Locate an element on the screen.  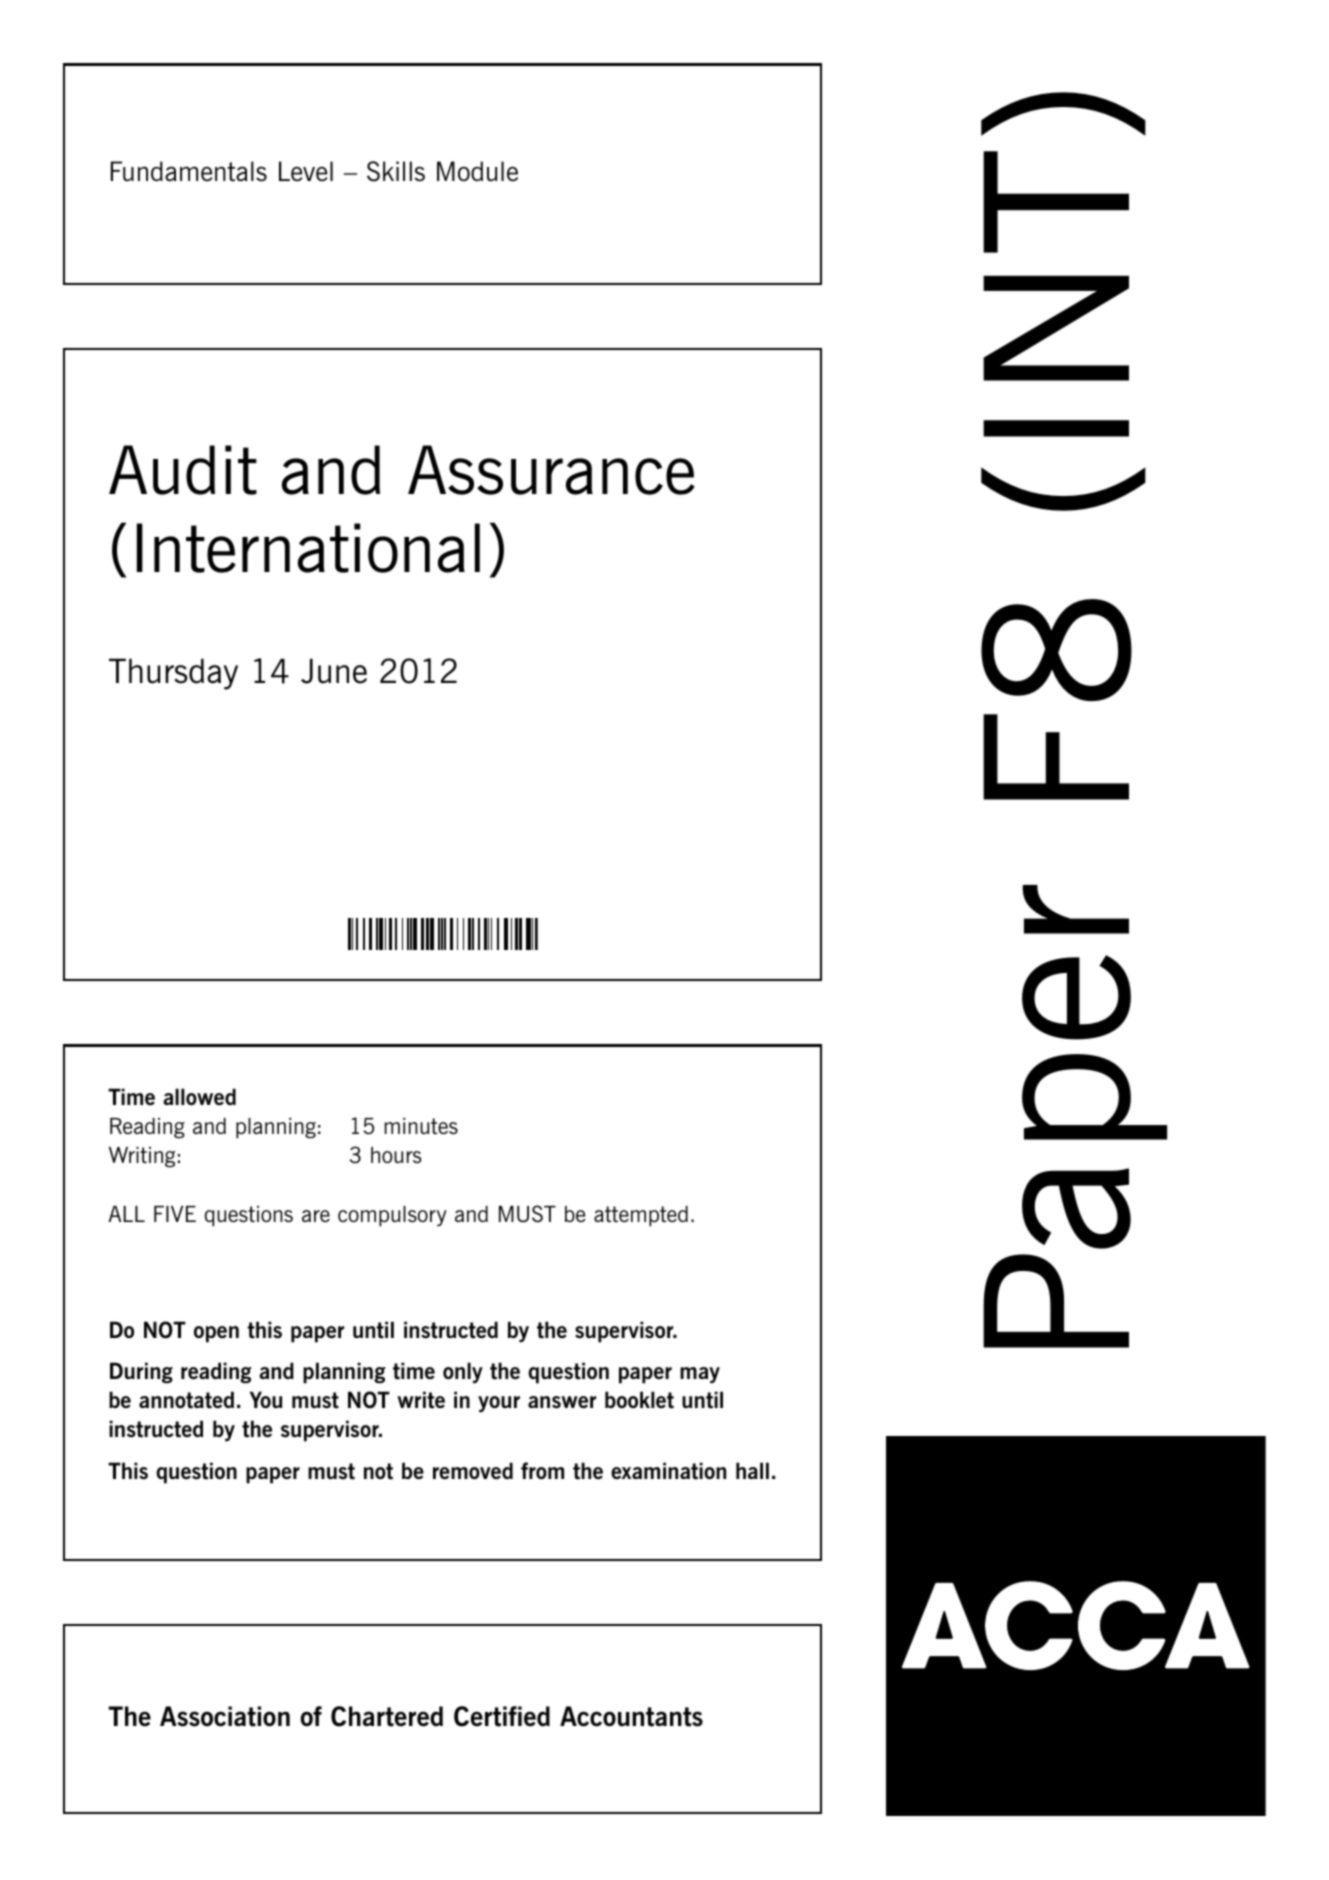
Assurance is located at coordinates (551, 470).
